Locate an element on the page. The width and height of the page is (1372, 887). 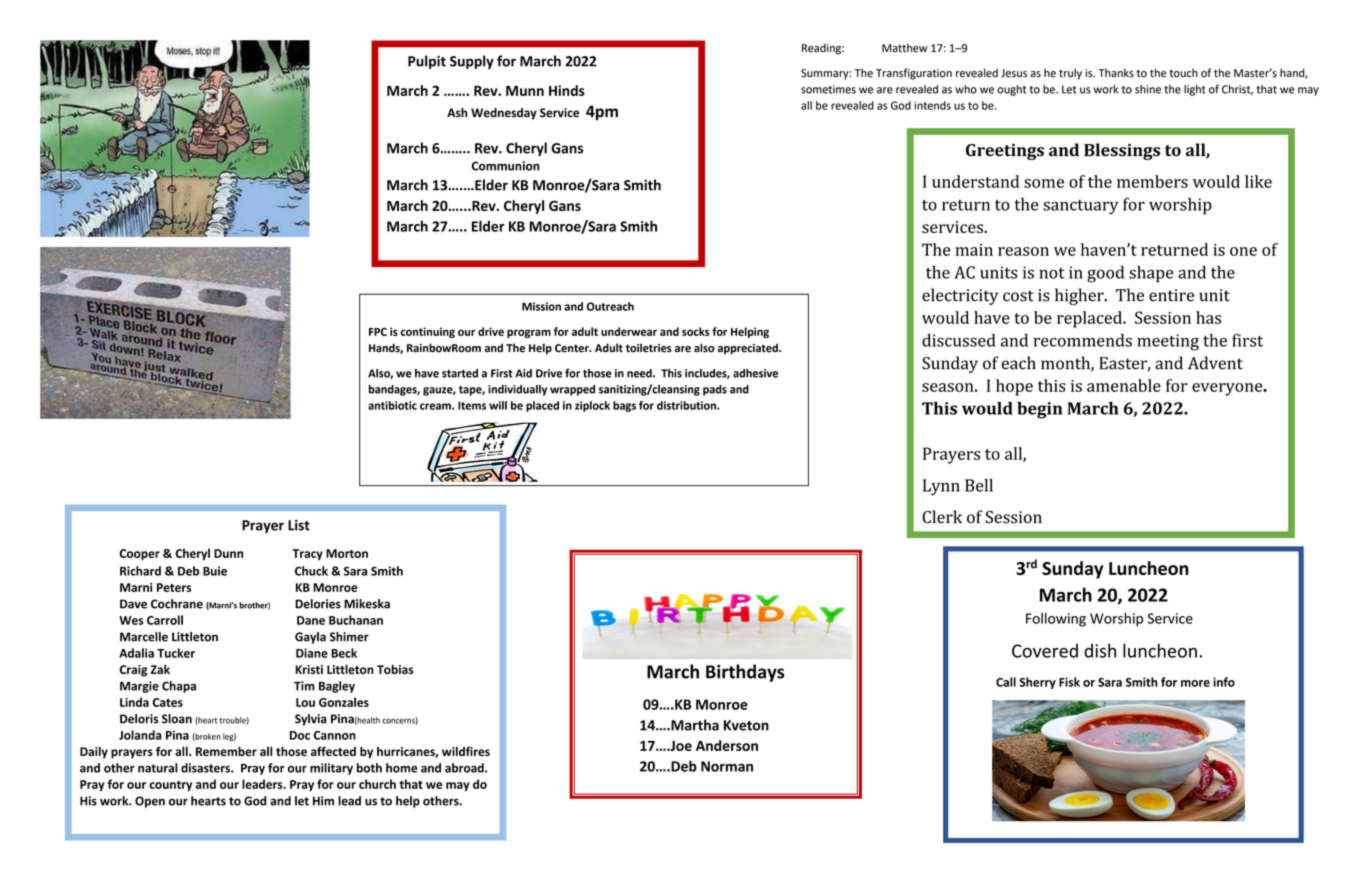
begin is located at coordinates (1039, 410).
